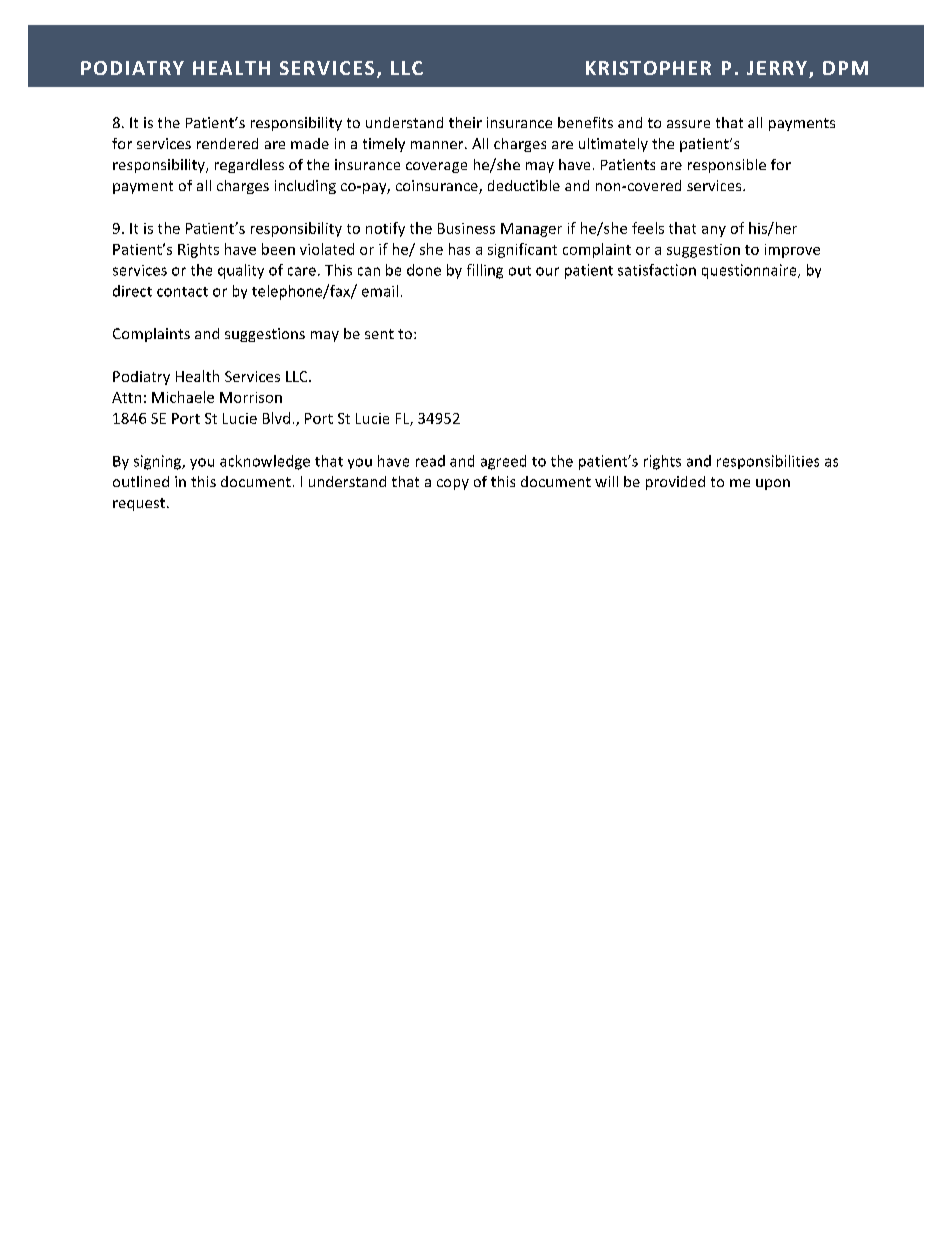 The image size is (952, 1233). I want to click on contact, so click(182, 292).
